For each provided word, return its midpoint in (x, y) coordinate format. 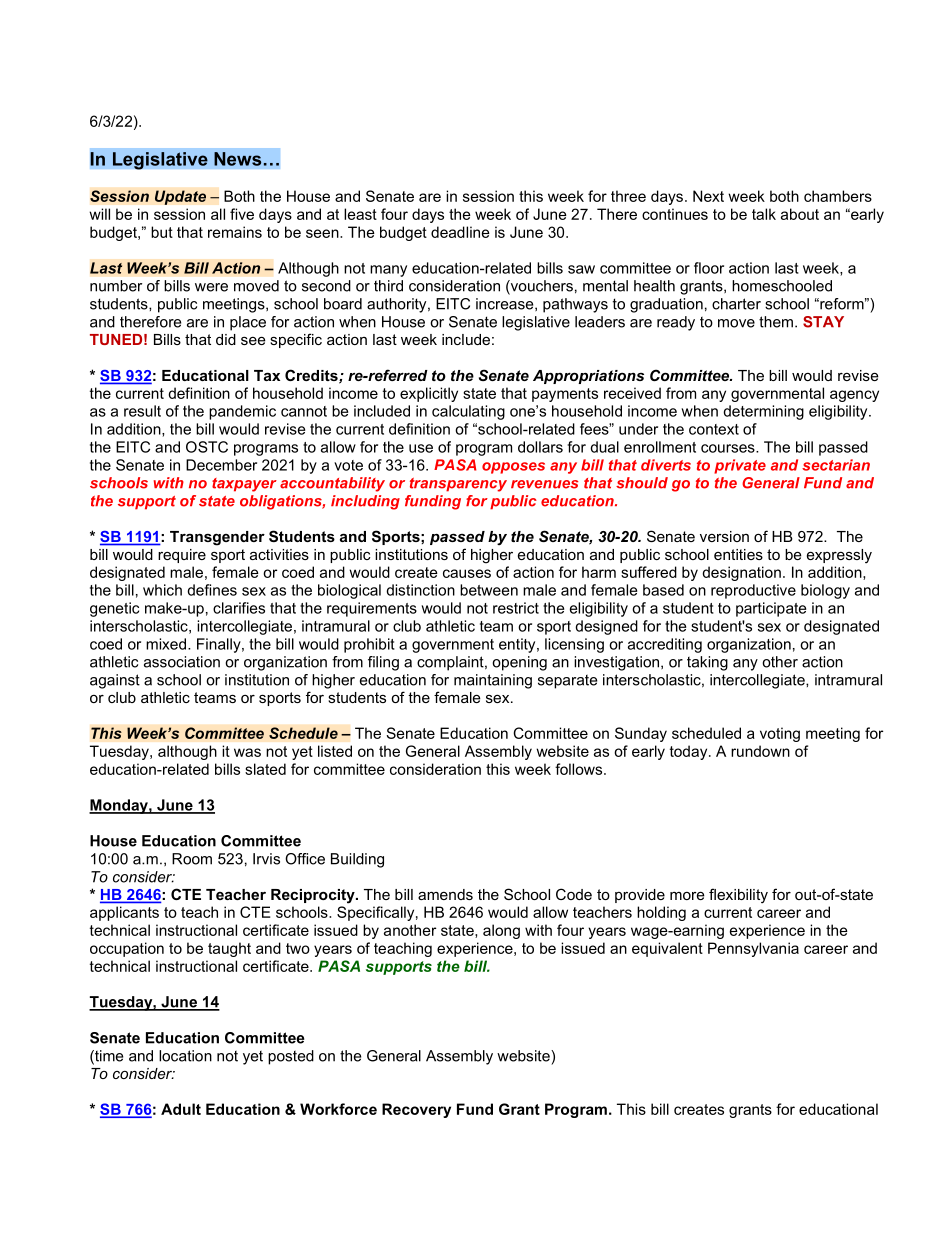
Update (180, 197)
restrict (516, 608)
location (185, 1056)
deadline (460, 232)
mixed (166, 644)
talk (764, 214)
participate (771, 609)
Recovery (416, 1110)
